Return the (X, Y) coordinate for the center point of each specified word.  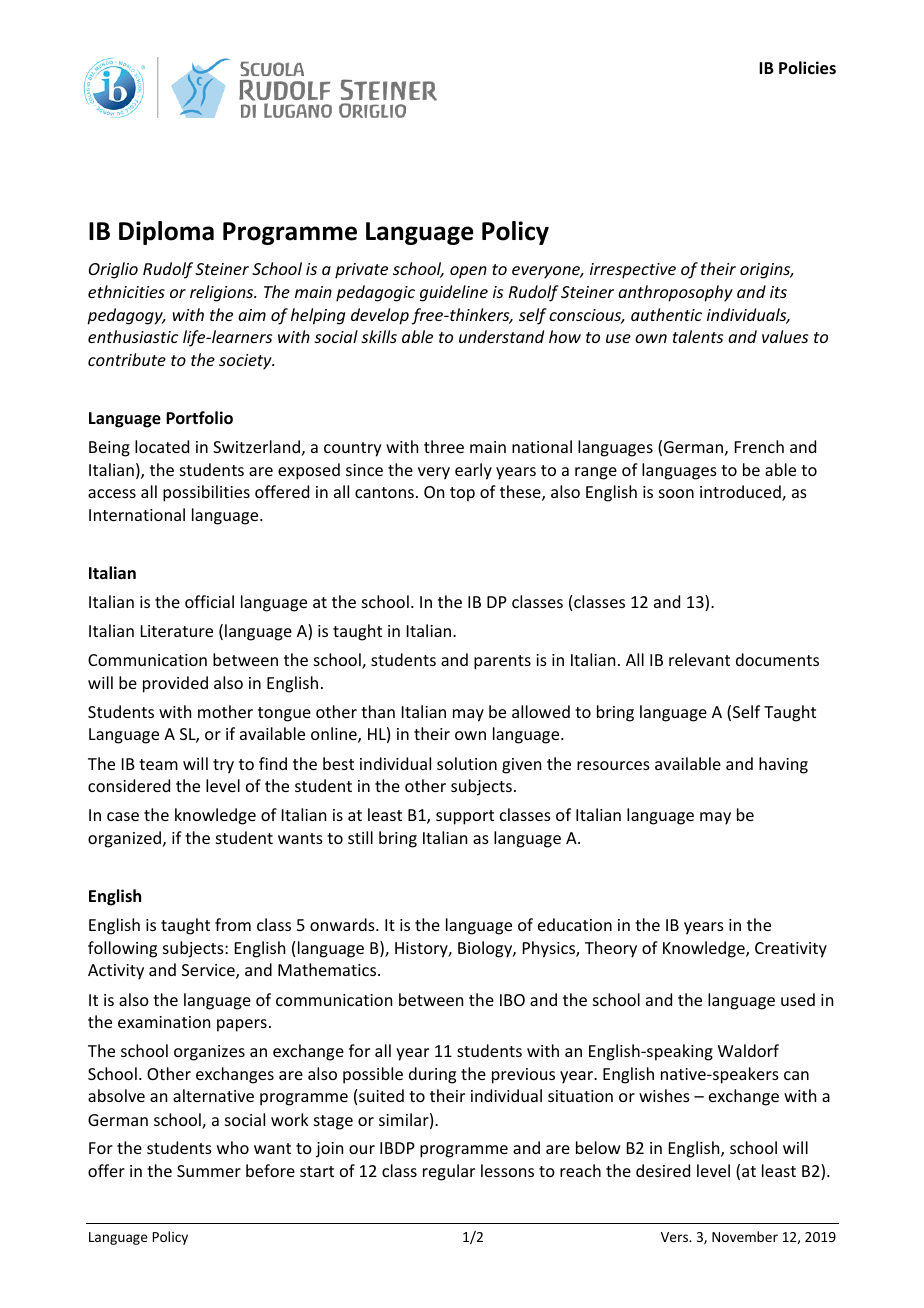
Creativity (791, 950)
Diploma (166, 233)
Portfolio (199, 418)
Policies (807, 68)
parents (502, 662)
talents (698, 336)
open (468, 272)
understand (501, 336)
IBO (512, 1000)
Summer (209, 1171)
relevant (699, 659)
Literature (177, 631)
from (233, 924)
